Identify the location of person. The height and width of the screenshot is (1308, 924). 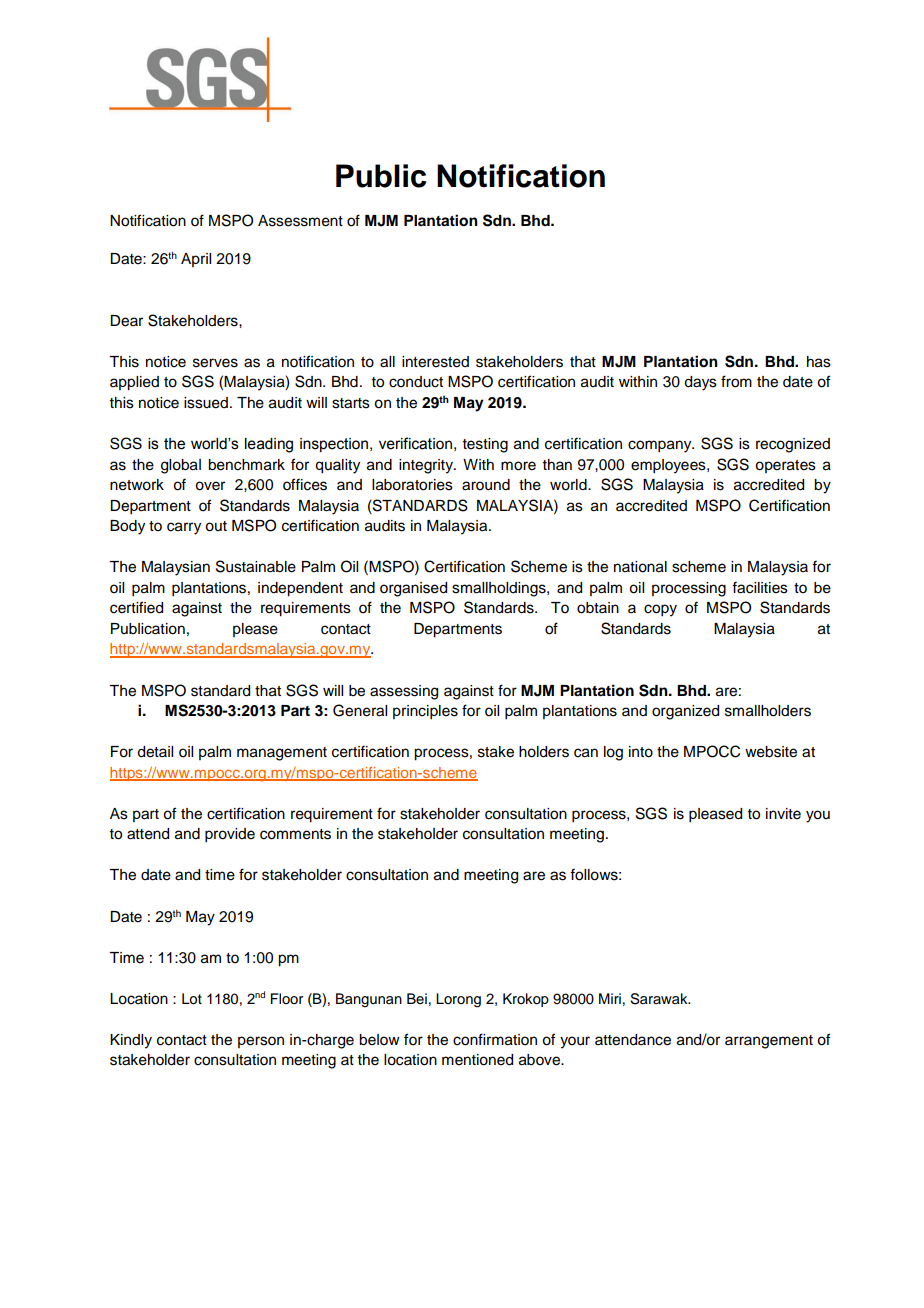
(261, 1042).
